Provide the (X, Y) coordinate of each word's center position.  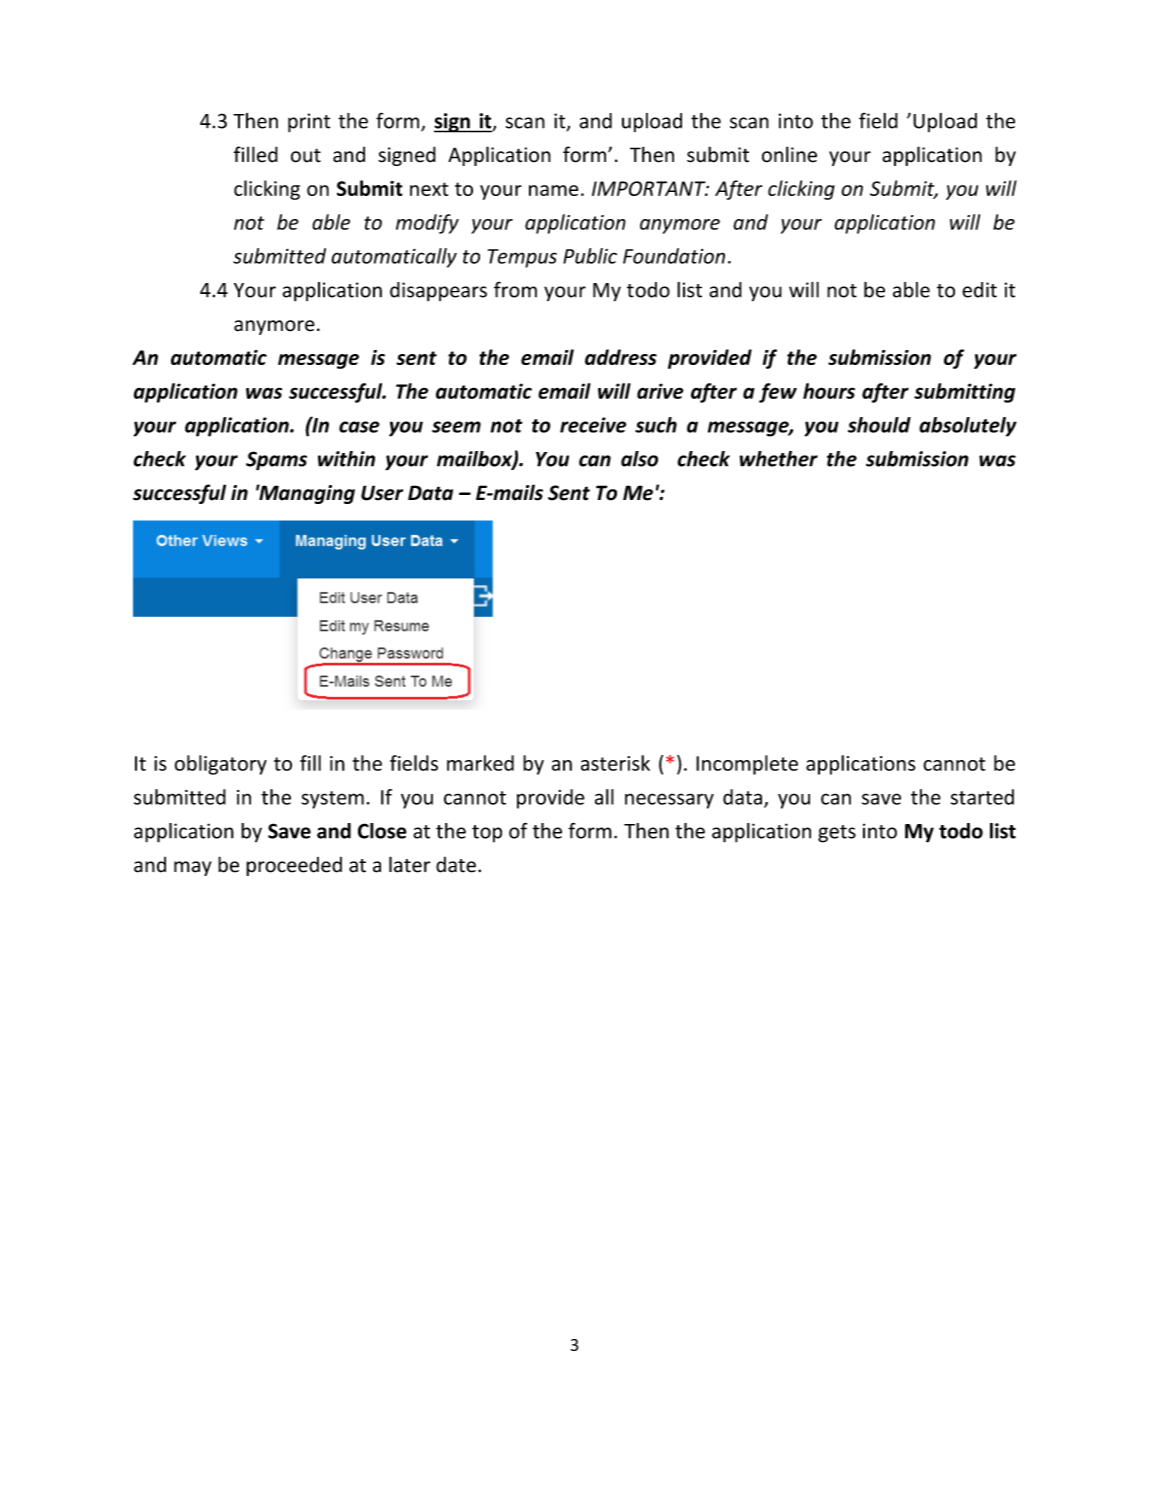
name (554, 190)
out (306, 155)
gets (837, 834)
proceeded (294, 866)
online (789, 154)
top (487, 834)
